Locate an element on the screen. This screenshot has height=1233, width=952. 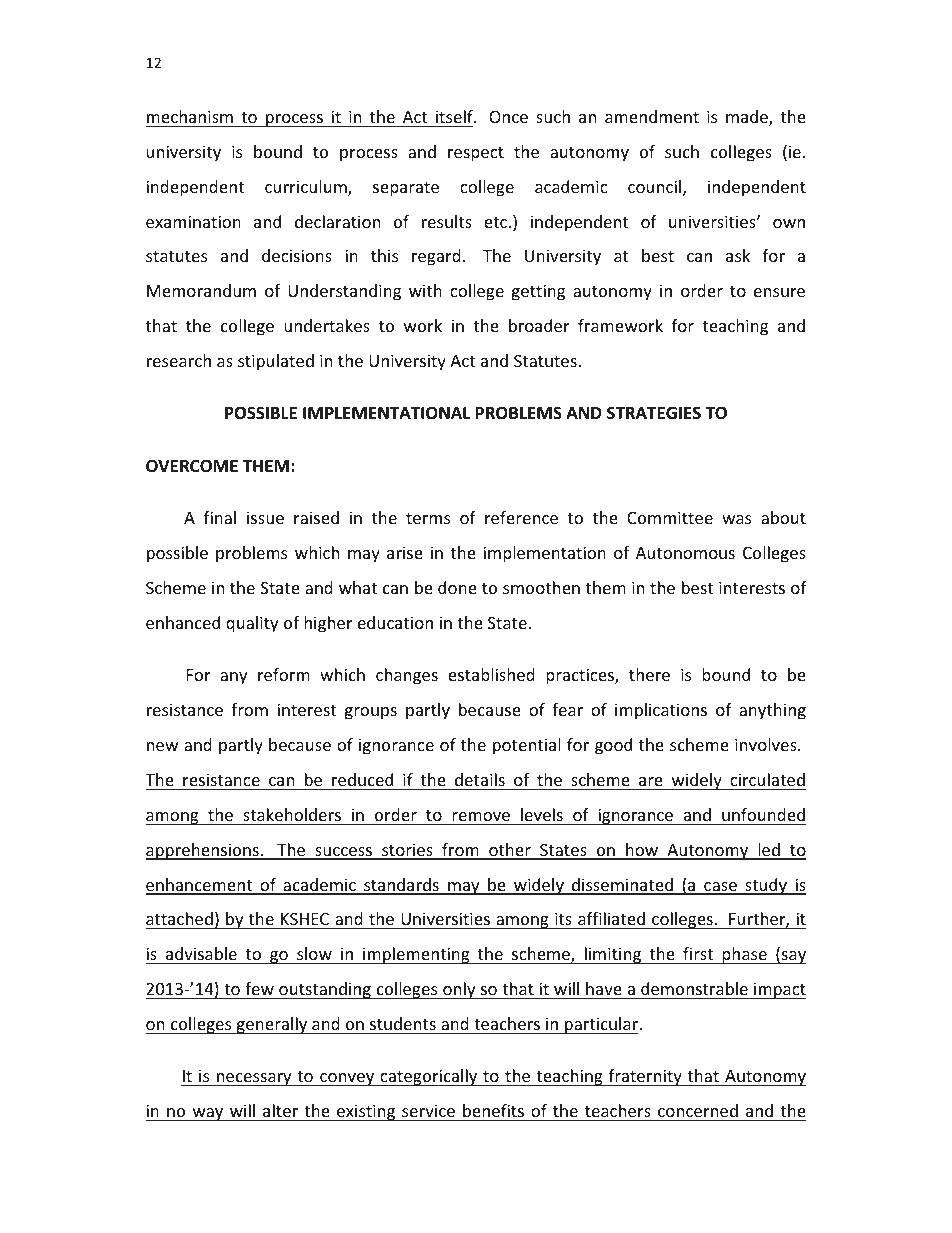
circulated is located at coordinates (767, 779).
